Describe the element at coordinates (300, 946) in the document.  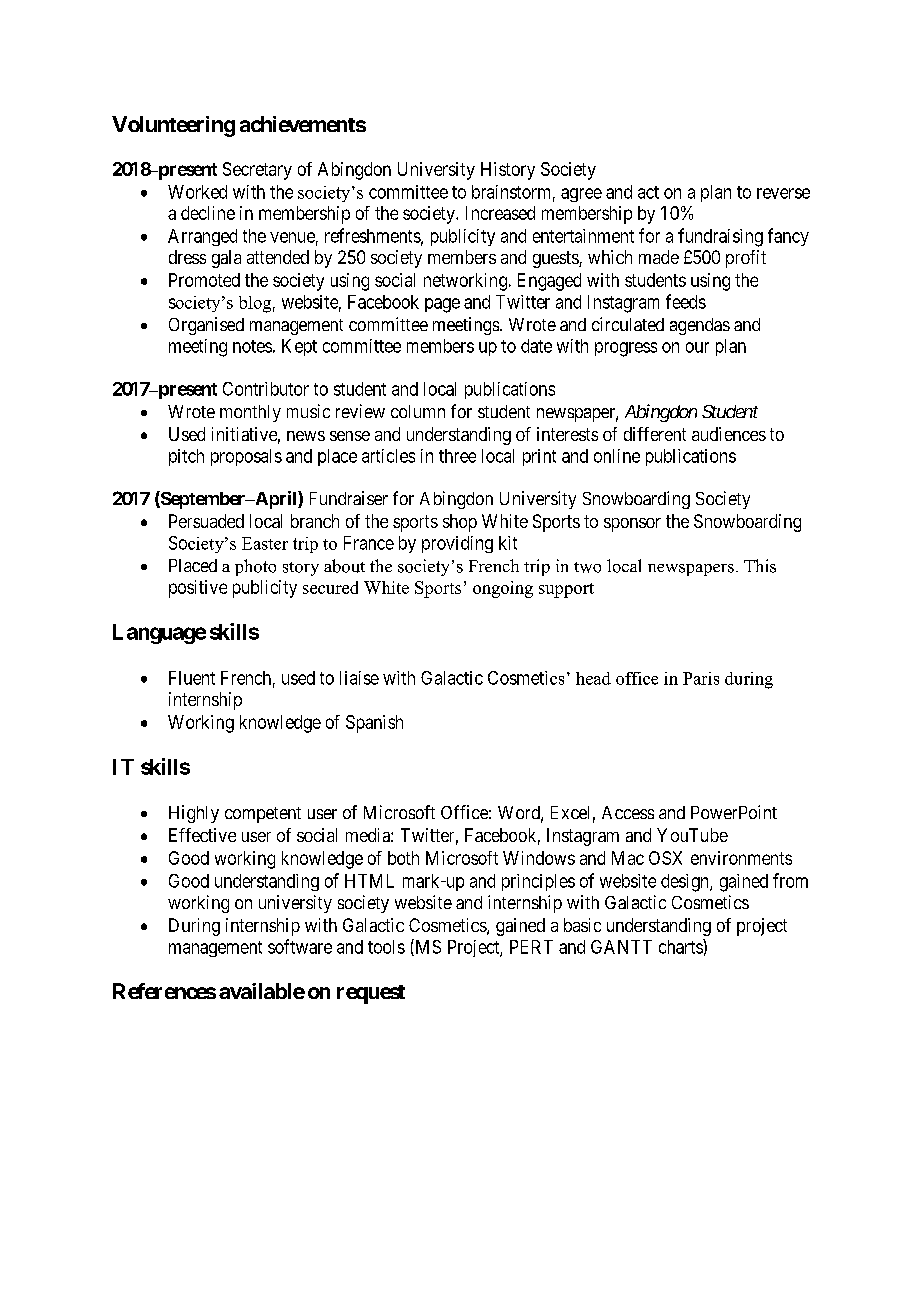
I see `software` at that location.
